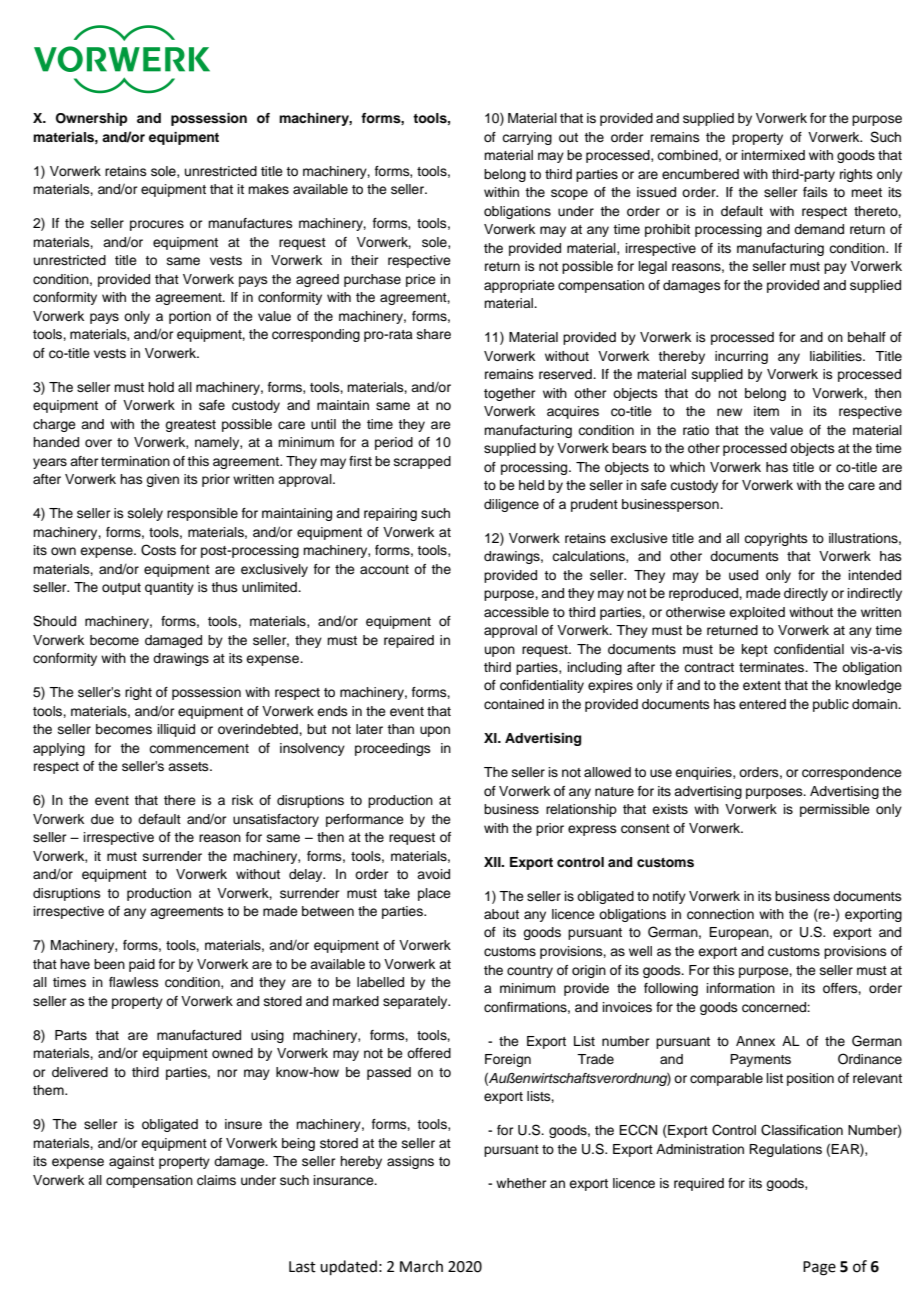 This page has width=924, height=1308. Describe the element at coordinates (91, 119) in the page. I see `Ownership` at that location.
